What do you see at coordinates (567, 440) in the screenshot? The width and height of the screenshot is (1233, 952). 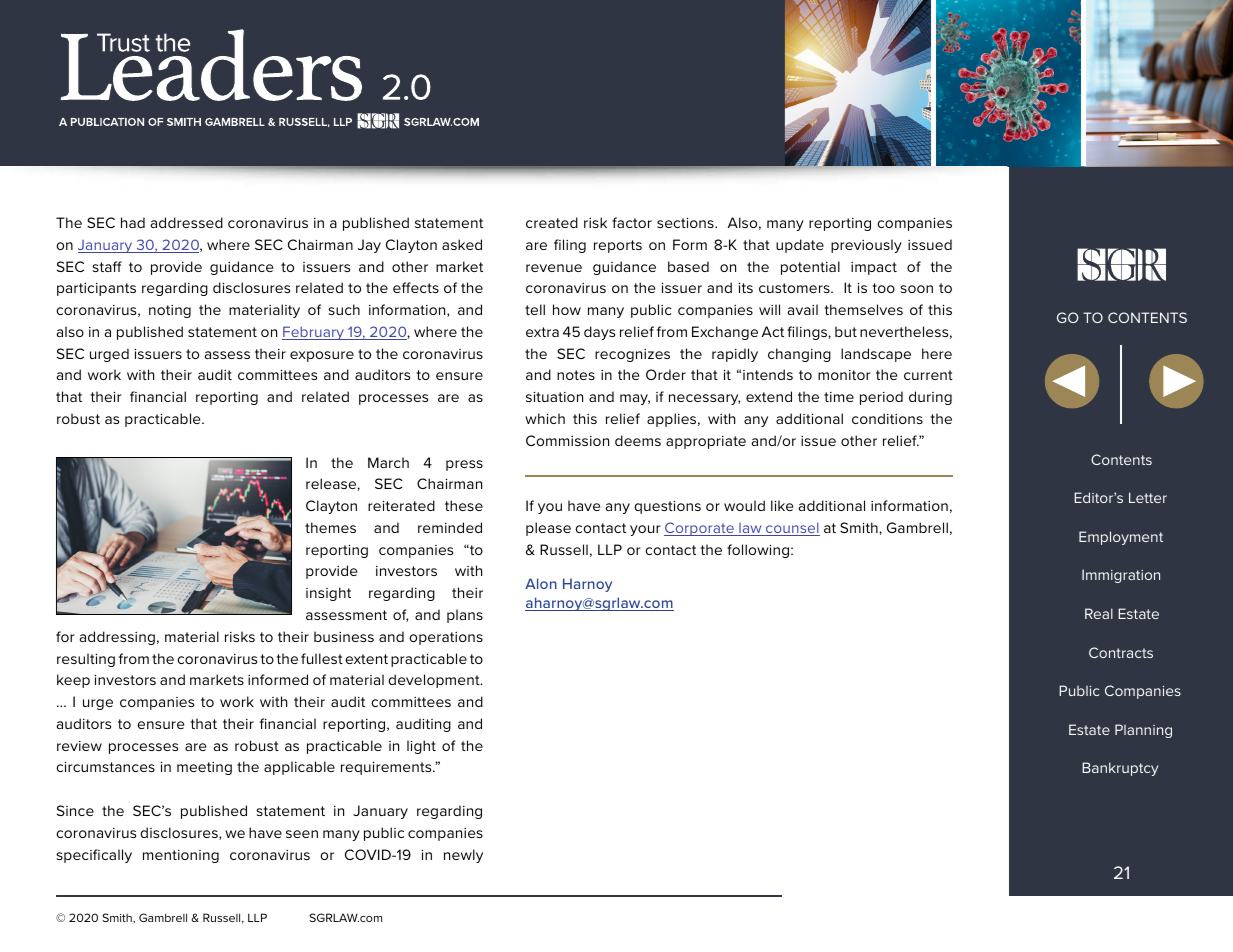 I see `Commission` at bounding box center [567, 440].
